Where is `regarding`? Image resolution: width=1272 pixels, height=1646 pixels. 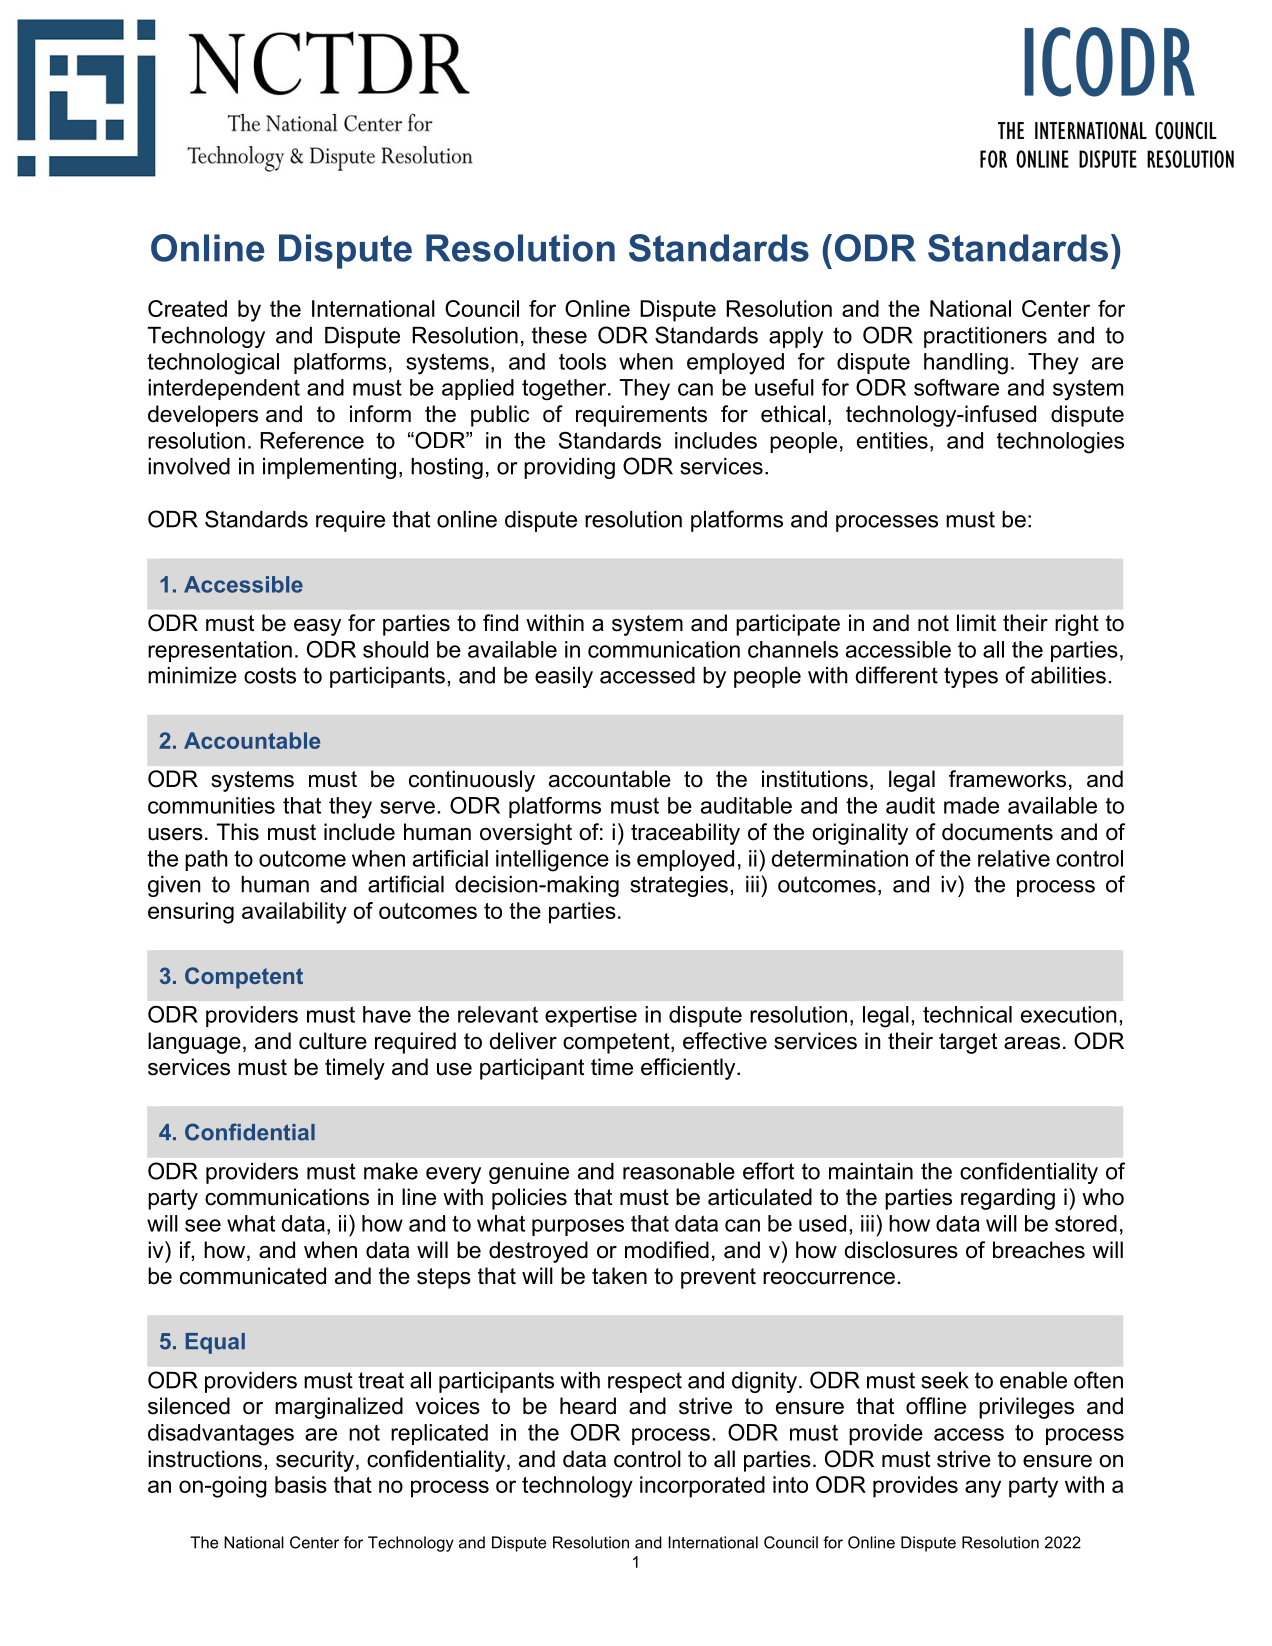 regarding is located at coordinates (1008, 1199).
